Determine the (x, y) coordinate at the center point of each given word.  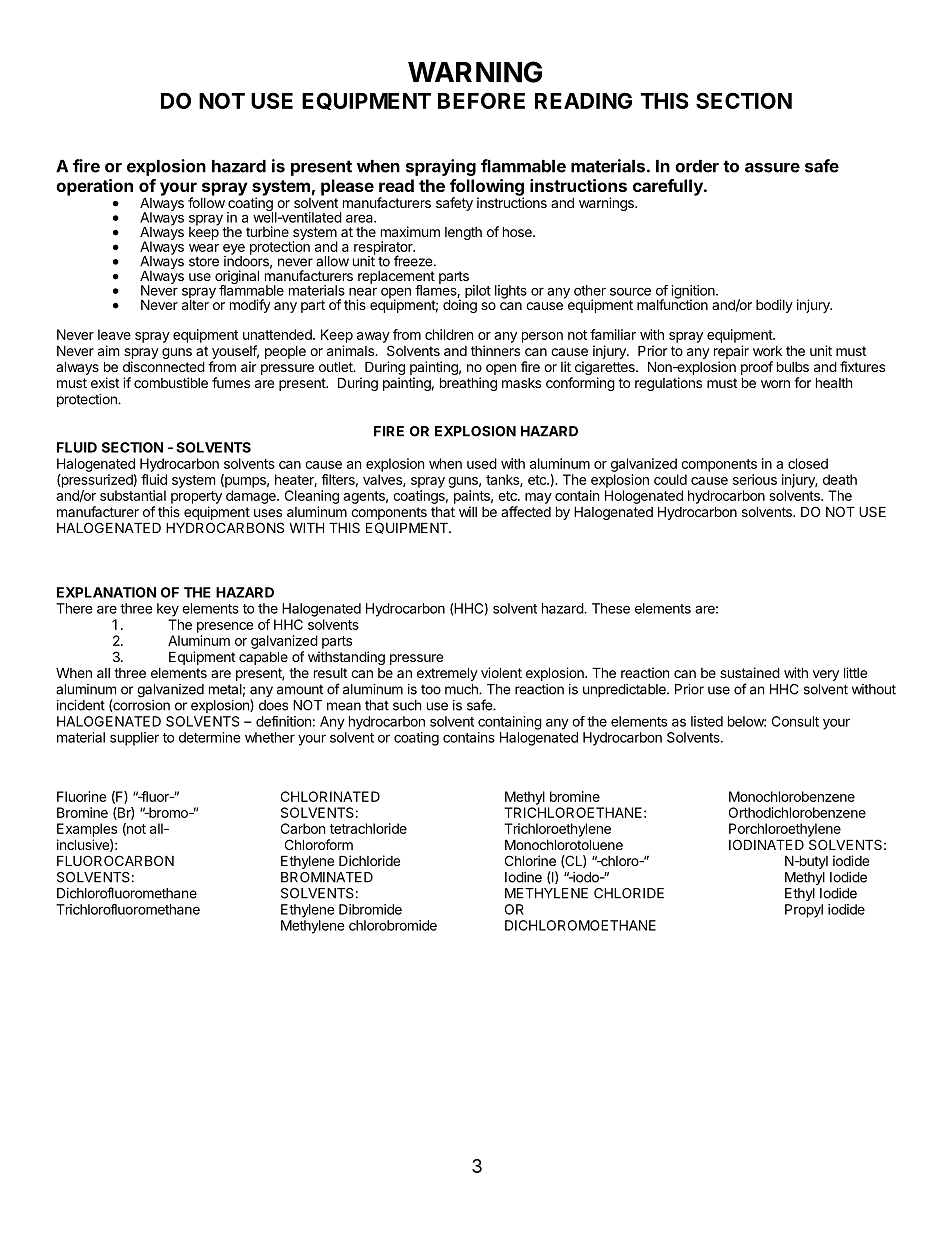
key (168, 610)
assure (772, 168)
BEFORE (481, 100)
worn (775, 384)
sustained (750, 672)
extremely (447, 674)
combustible (171, 382)
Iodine (523, 877)
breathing (468, 384)
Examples (87, 830)
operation (94, 187)
